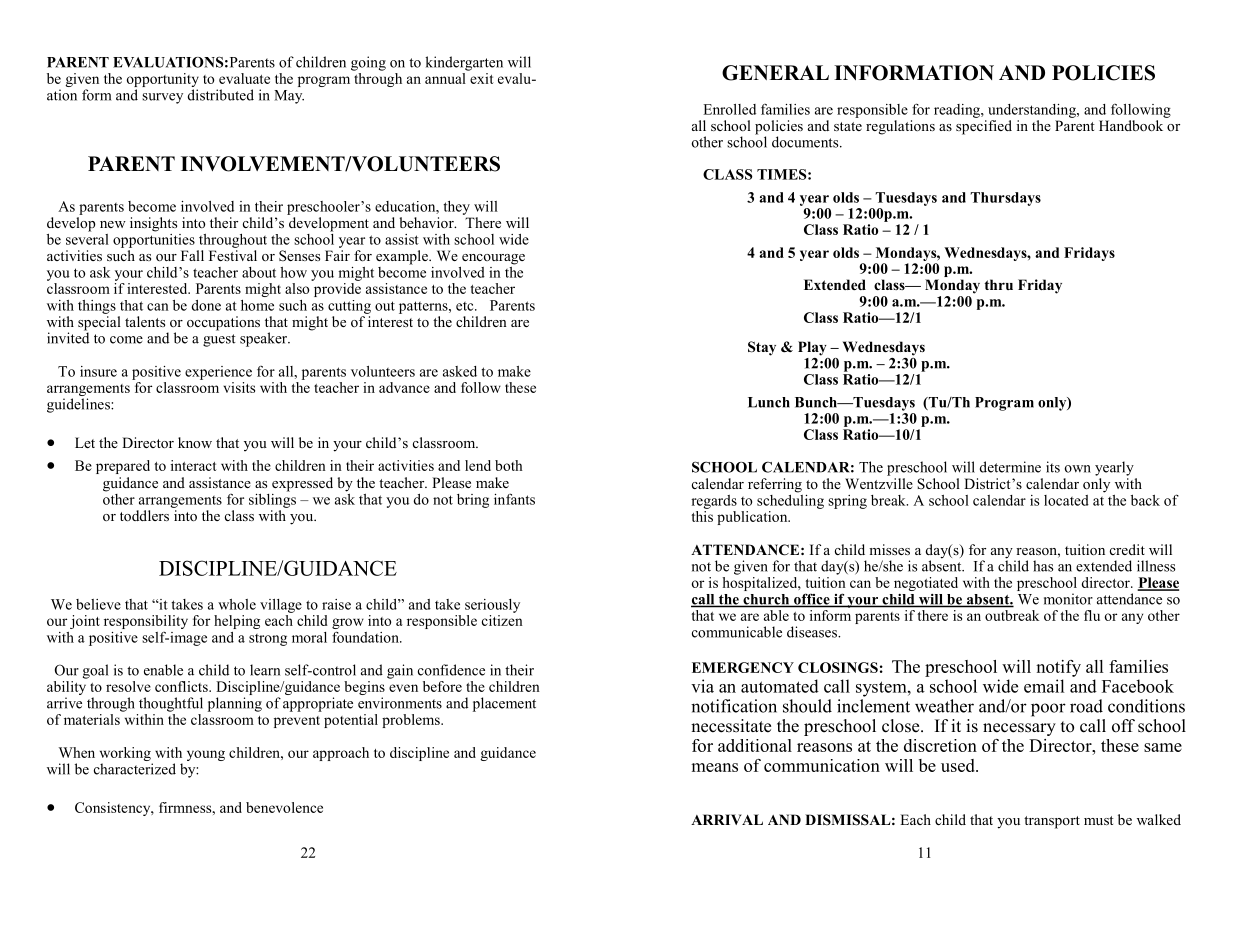 This screenshot has height=952, width=1233. What do you see at coordinates (509, 465) in the screenshot?
I see `both` at bounding box center [509, 465].
